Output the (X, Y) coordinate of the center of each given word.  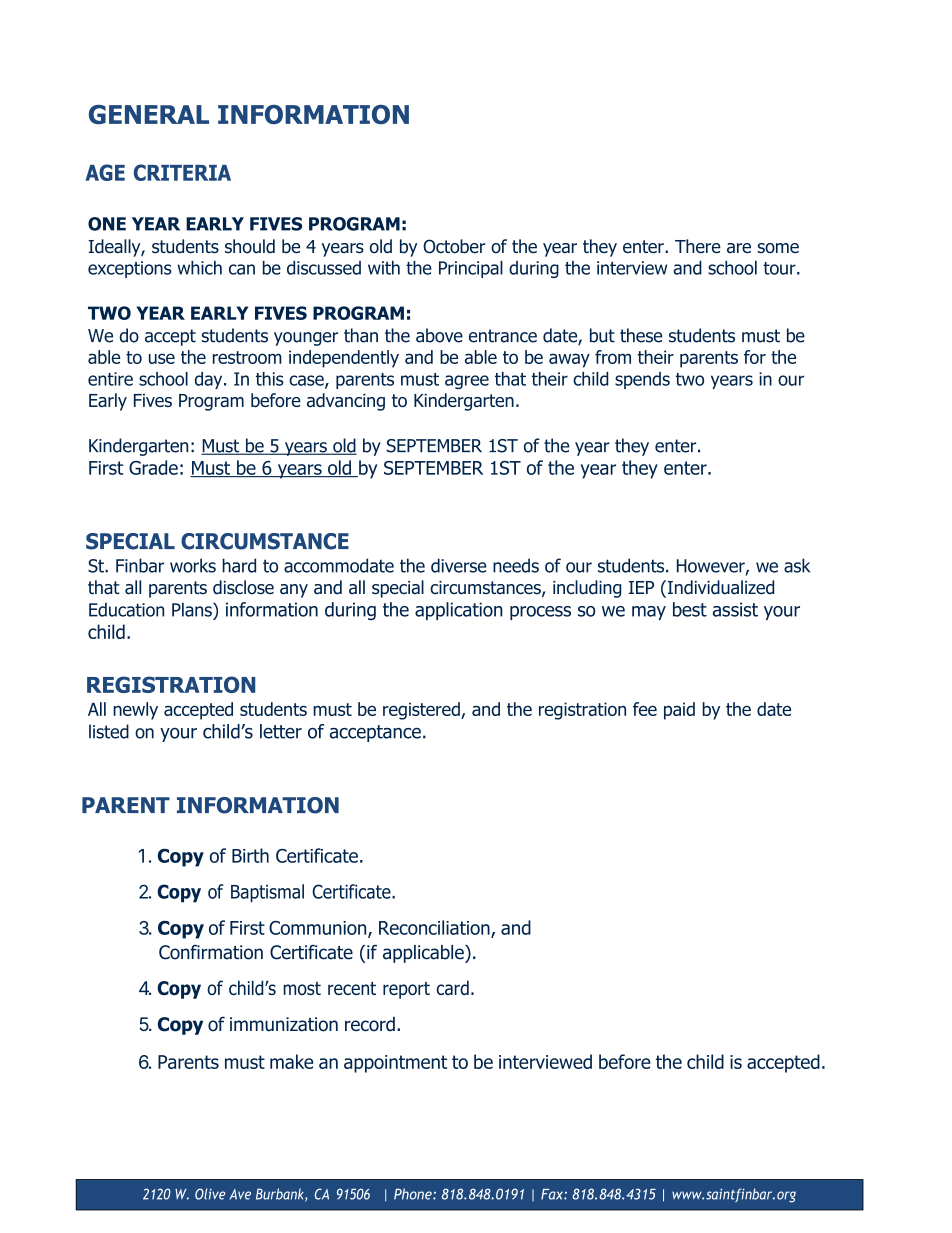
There (698, 246)
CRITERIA (182, 172)
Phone (414, 1194)
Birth (250, 855)
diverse (459, 565)
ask (797, 565)
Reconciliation (435, 928)
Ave (240, 1194)
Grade (153, 467)
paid (679, 711)
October (454, 246)
